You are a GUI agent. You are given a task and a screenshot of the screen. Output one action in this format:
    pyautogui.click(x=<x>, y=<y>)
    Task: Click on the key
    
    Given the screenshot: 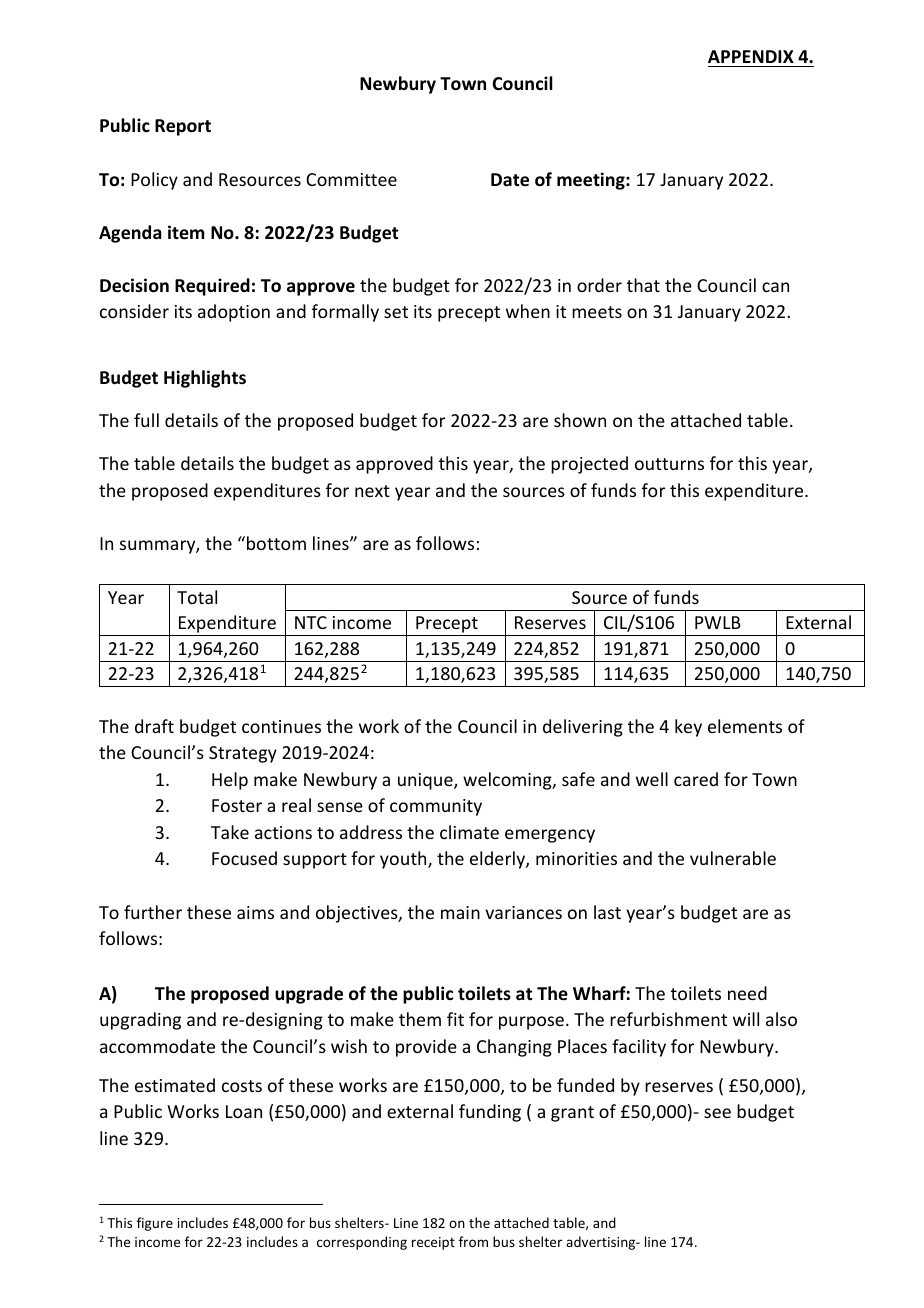 What is the action you would take?
    pyautogui.click(x=688, y=728)
